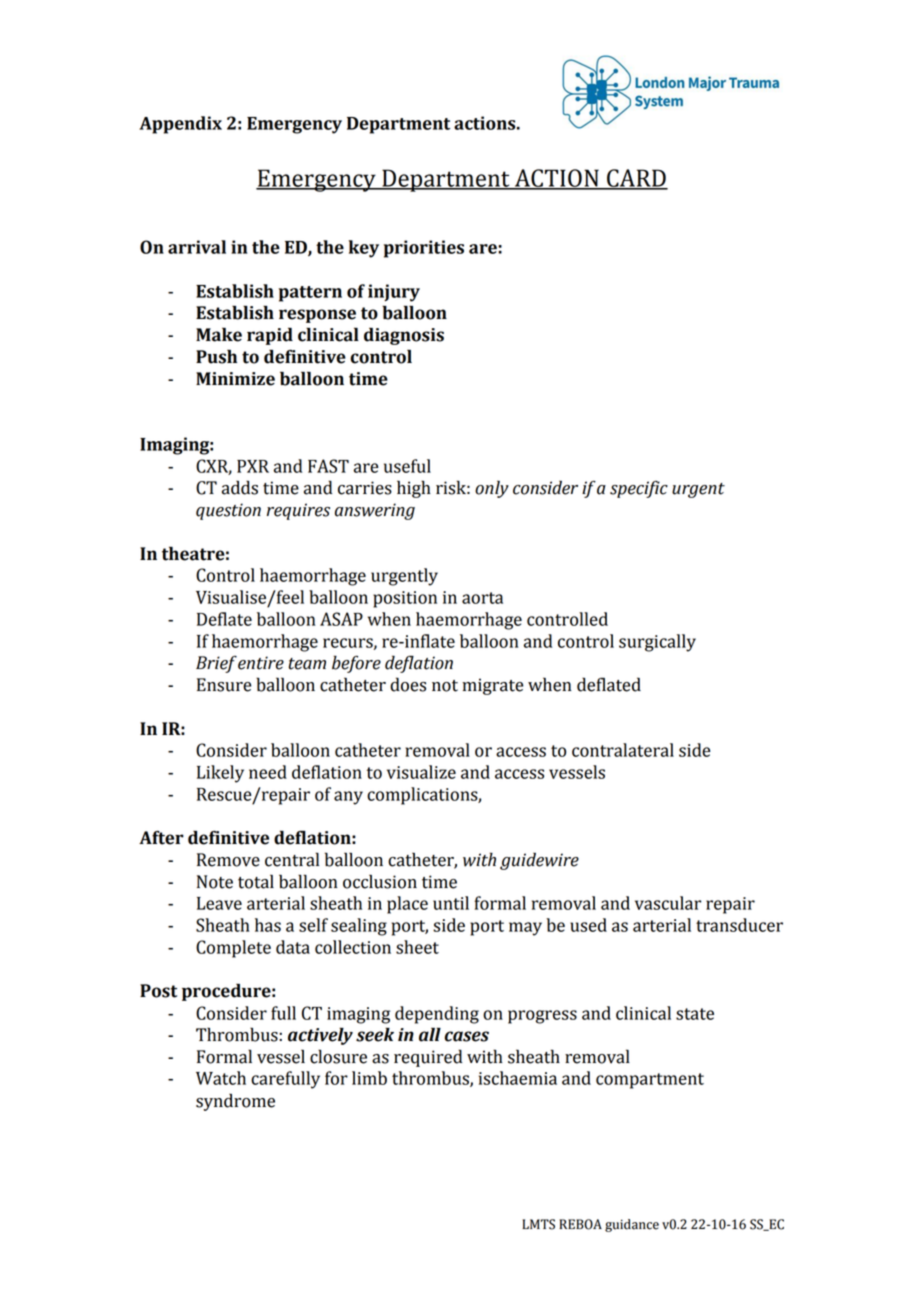 The image size is (924, 1309). I want to click on contralateral, so click(623, 750).
